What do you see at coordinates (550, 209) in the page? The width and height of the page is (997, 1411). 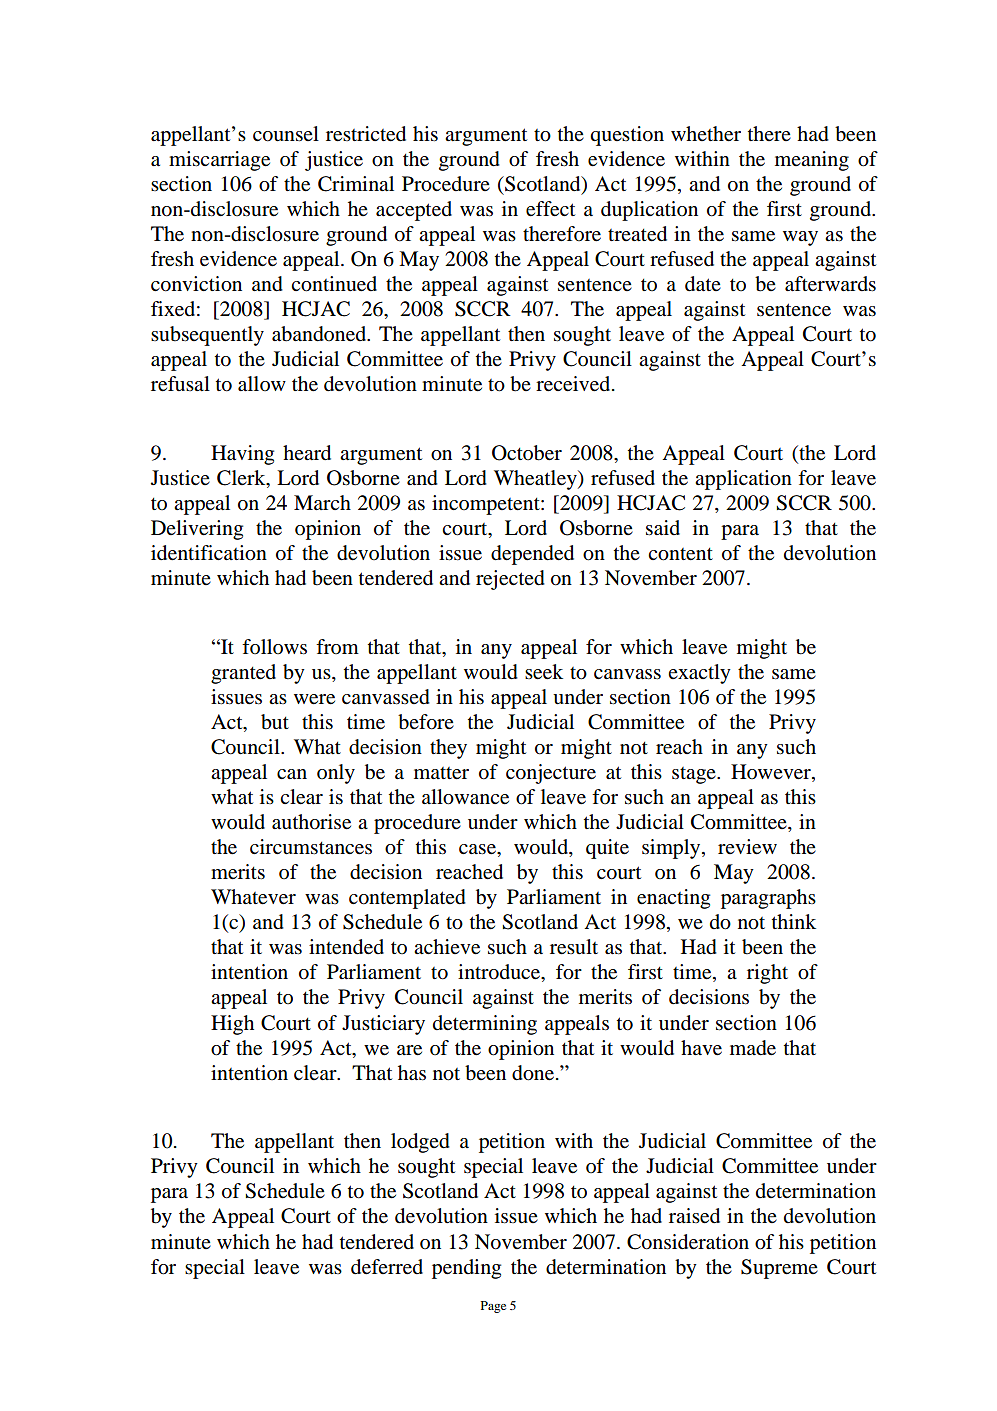 I see `effect` at bounding box center [550, 209].
